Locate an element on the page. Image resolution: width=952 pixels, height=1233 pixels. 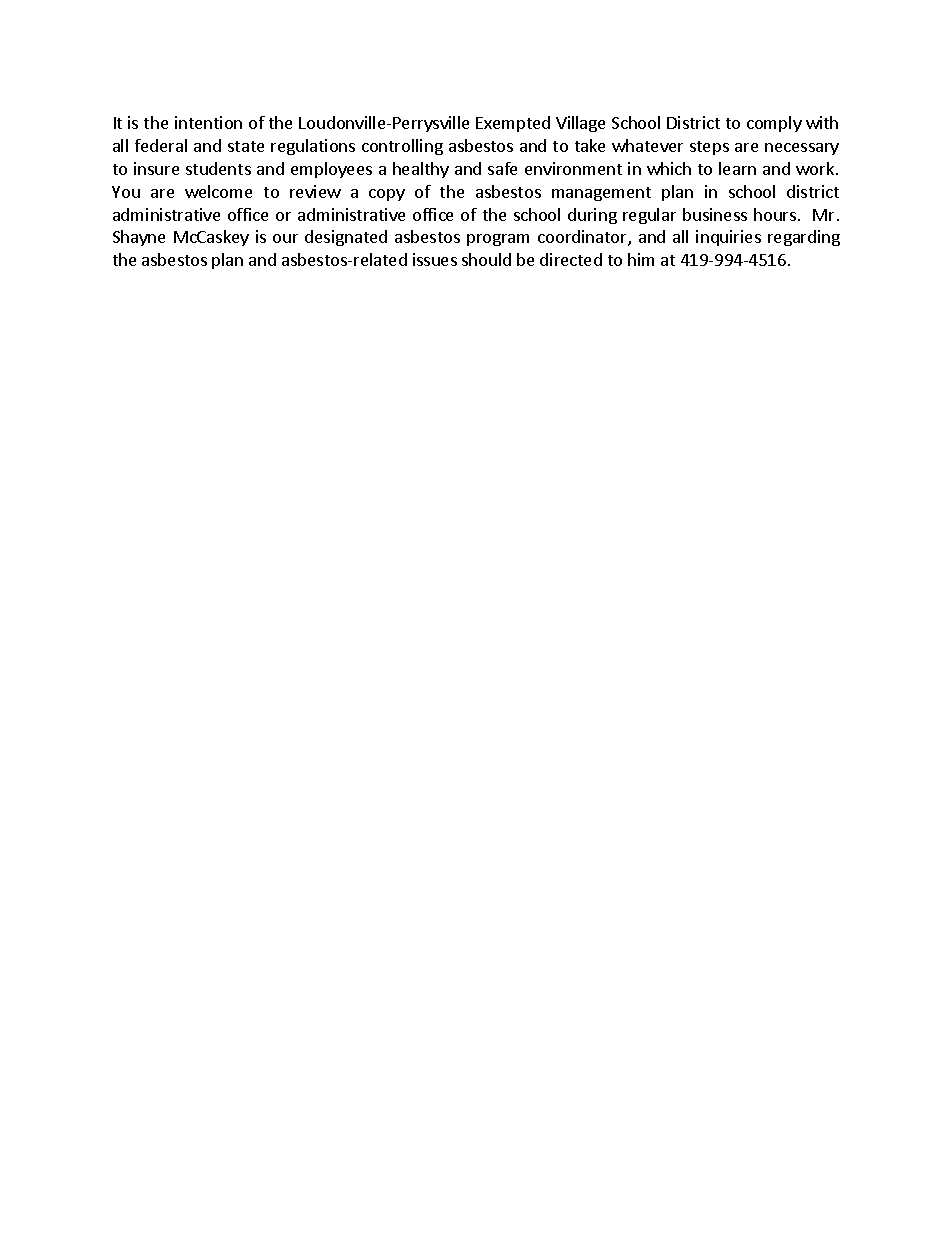
students is located at coordinates (218, 168).
